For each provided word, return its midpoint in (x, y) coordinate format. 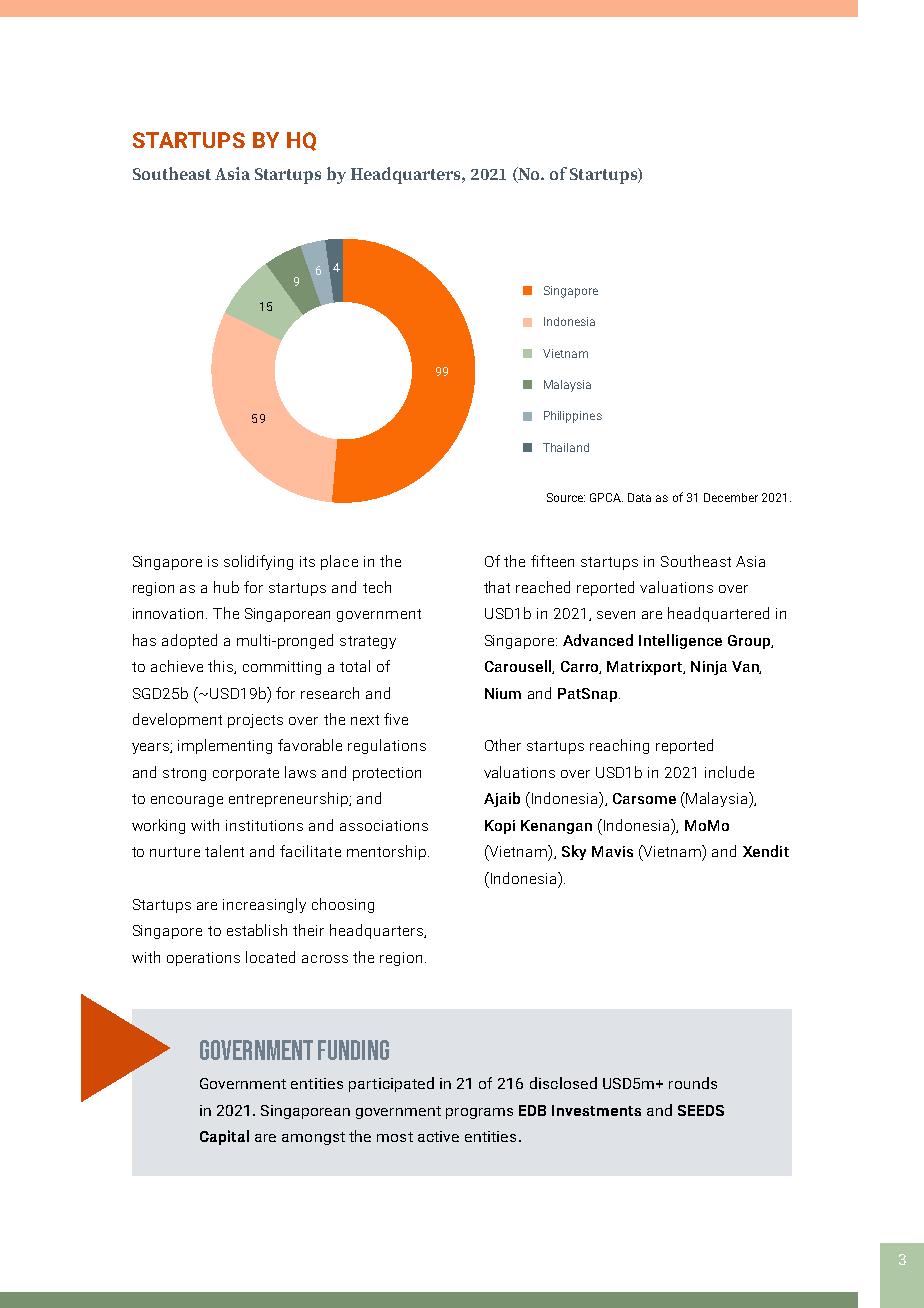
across (325, 959)
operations (203, 959)
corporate (246, 774)
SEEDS (701, 1110)
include (729, 772)
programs (479, 1113)
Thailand (566, 447)
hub (226, 587)
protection (387, 774)
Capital (224, 1137)
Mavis (612, 851)
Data (639, 497)
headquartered (718, 614)
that (497, 587)
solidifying (258, 562)
